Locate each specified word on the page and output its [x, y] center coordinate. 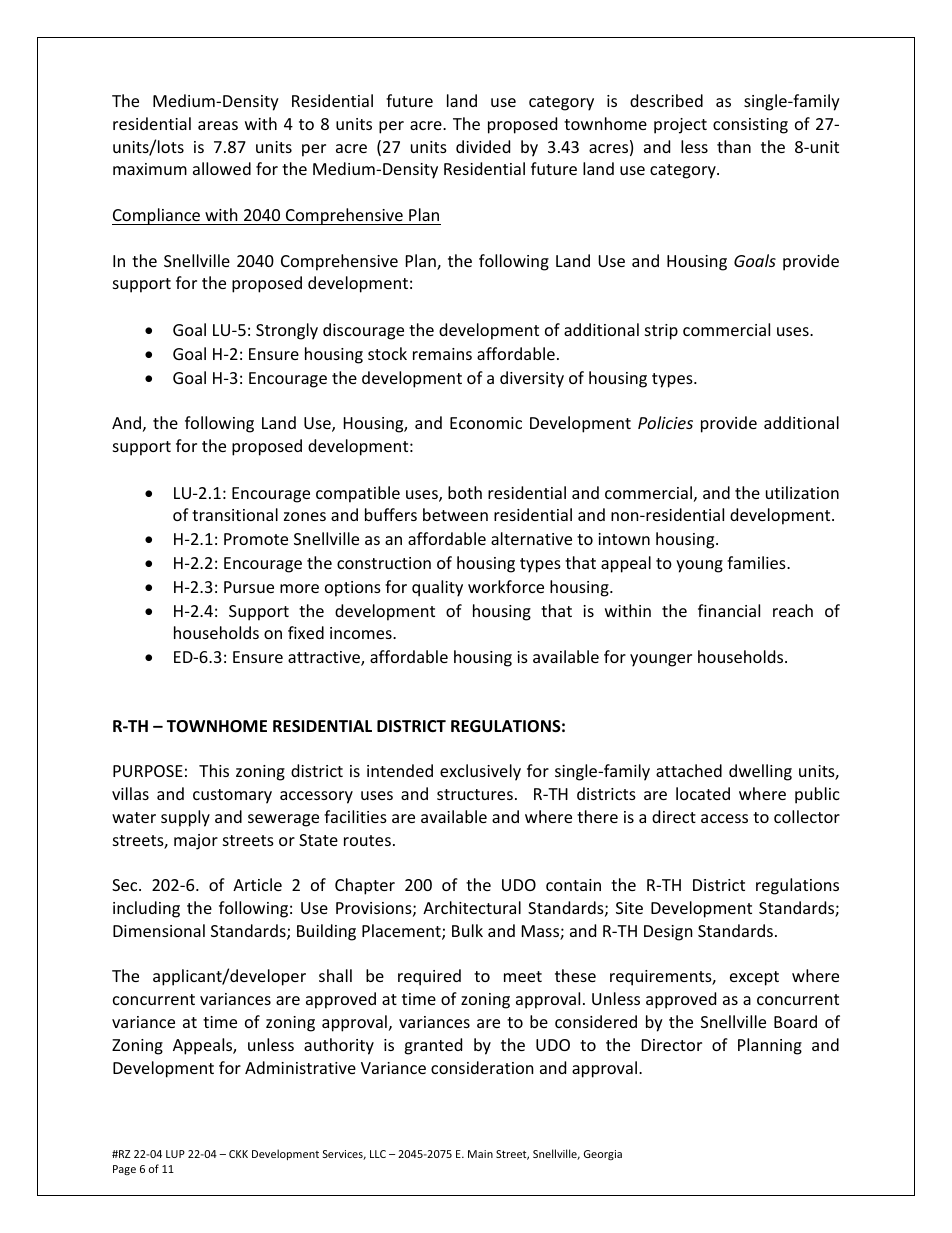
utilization [802, 492]
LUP [175, 1154]
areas [218, 125]
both [465, 492]
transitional [235, 514]
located [703, 793]
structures [475, 794]
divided [483, 146]
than [734, 146]
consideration [482, 1067]
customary [232, 796]
